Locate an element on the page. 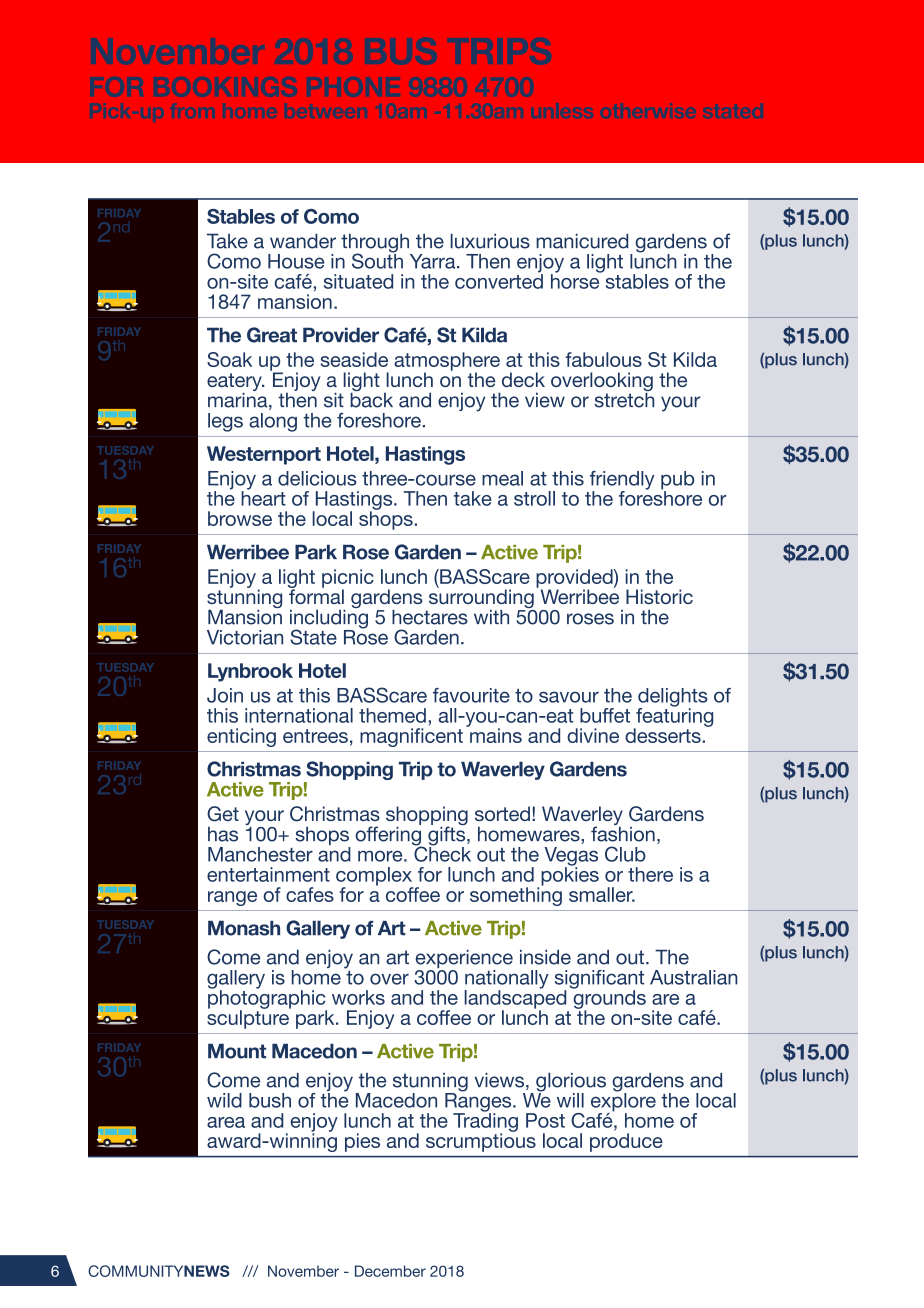  scrumptious is located at coordinates (481, 1141).
